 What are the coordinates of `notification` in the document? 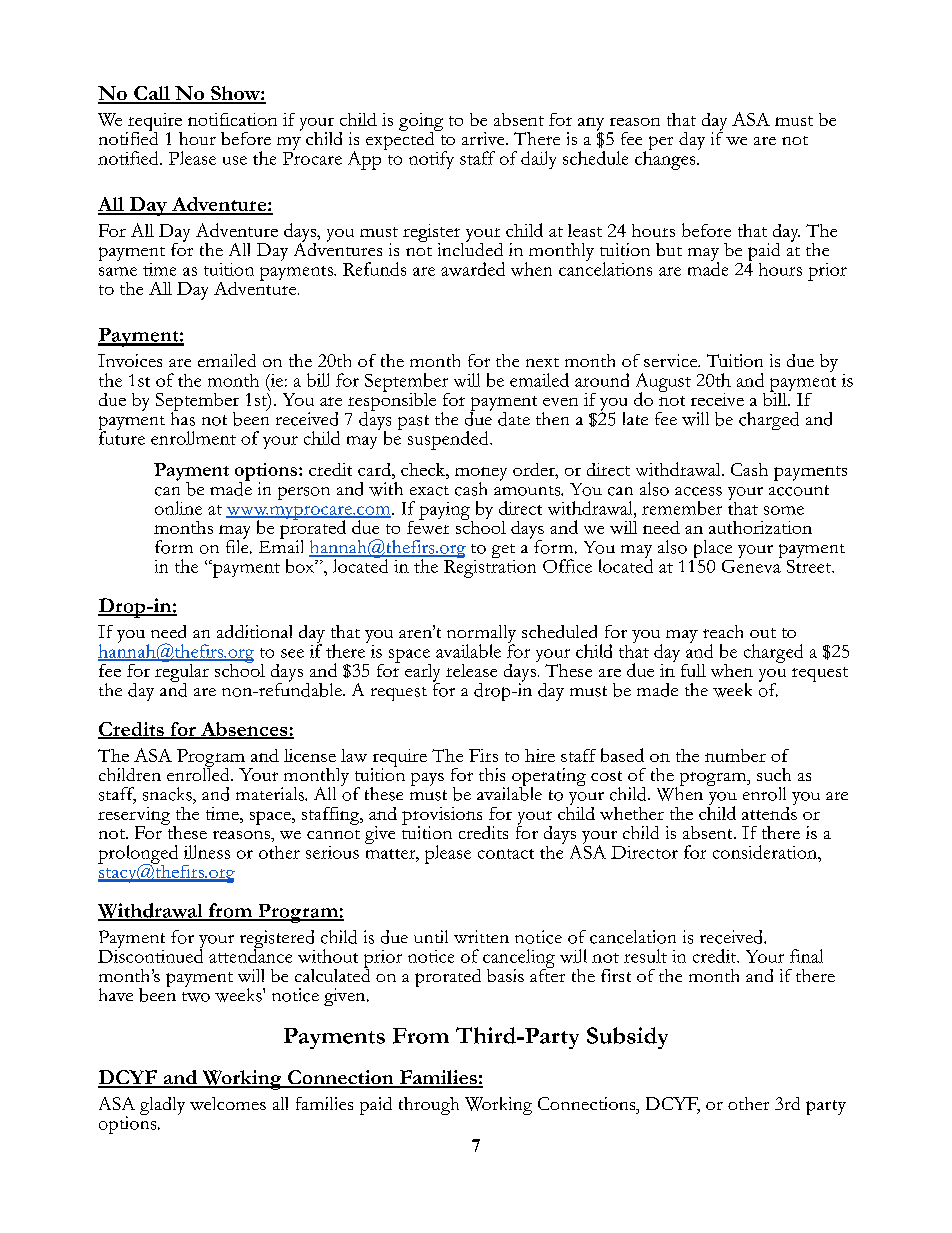 It's located at (232, 119).
